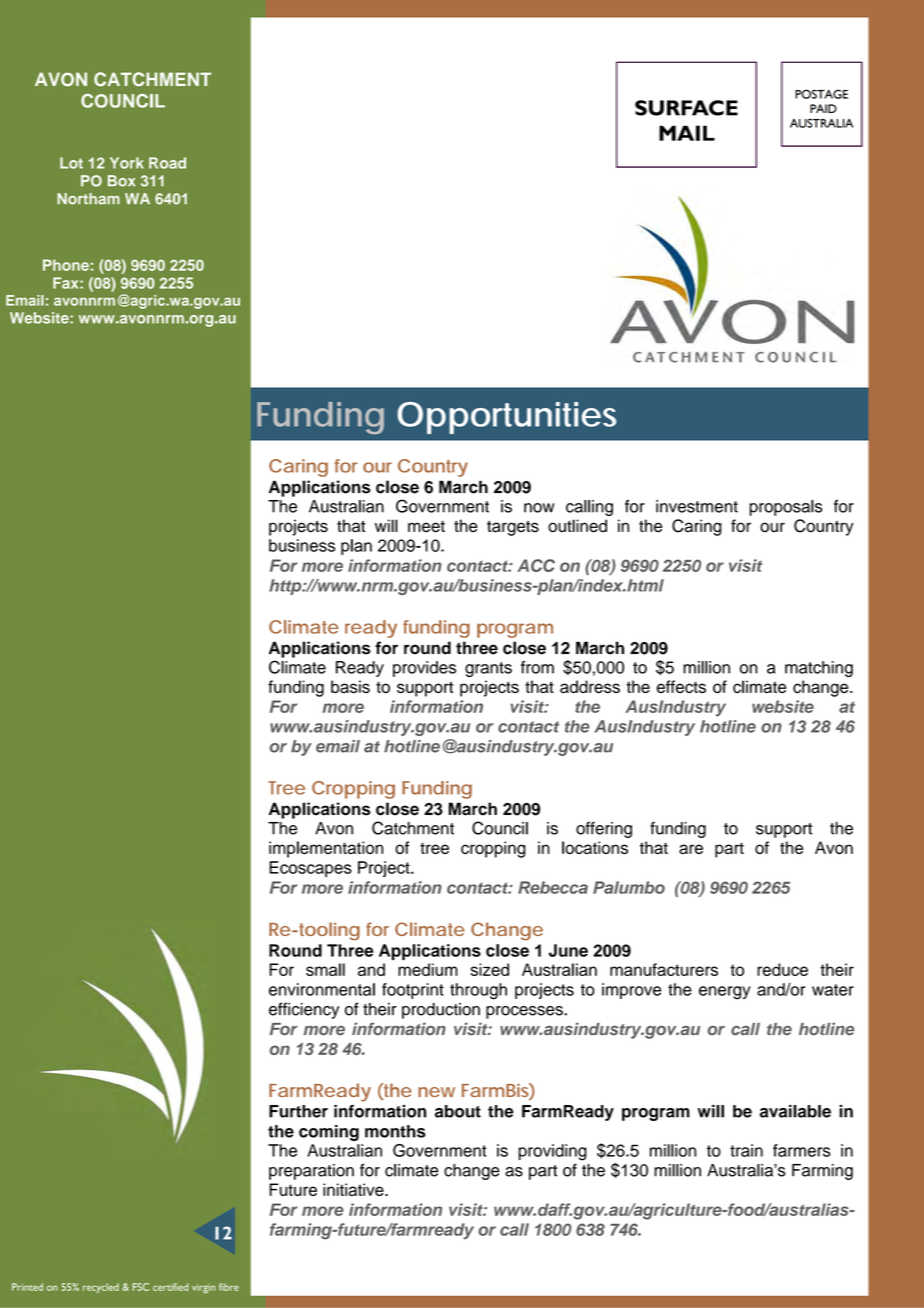 The image size is (924, 1308). What do you see at coordinates (691, 849) in the document?
I see `are` at bounding box center [691, 849].
